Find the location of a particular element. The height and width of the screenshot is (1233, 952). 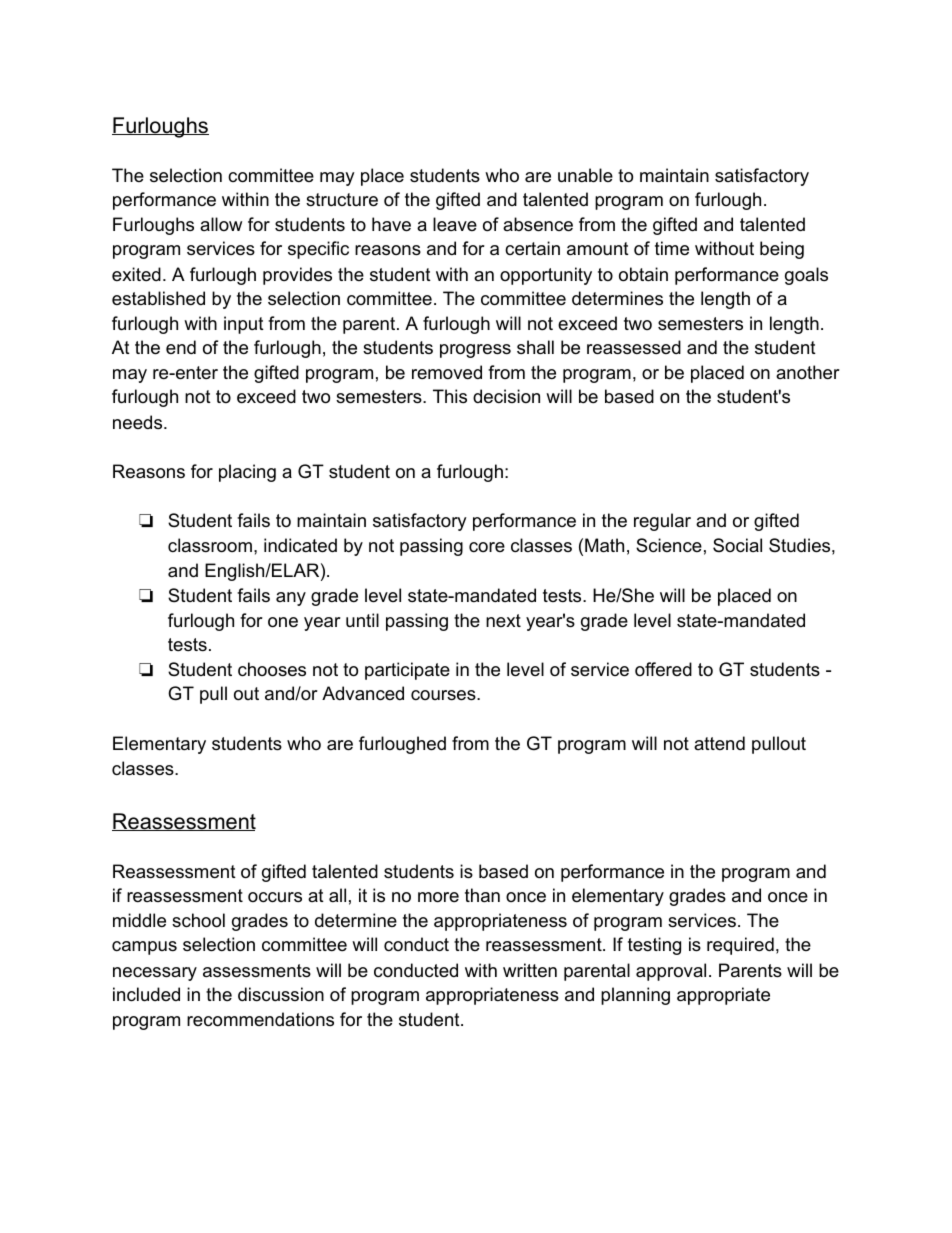

allow is located at coordinates (221, 224).
